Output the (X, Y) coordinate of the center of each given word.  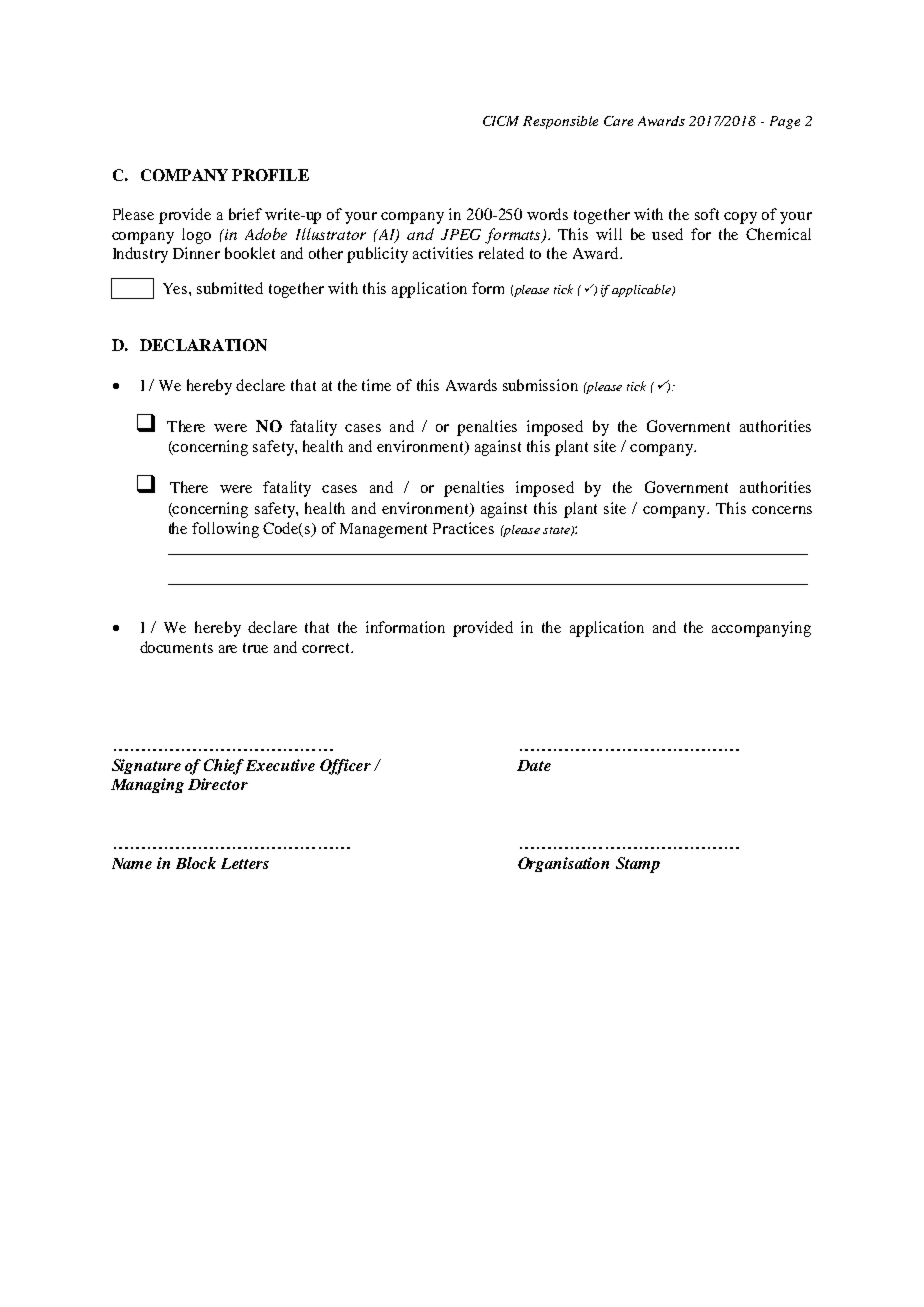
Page (785, 122)
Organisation (563, 864)
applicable (642, 290)
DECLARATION (203, 345)
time (376, 385)
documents (176, 647)
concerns (782, 510)
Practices (463, 528)
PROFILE (270, 175)
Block (196, 863)
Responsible (560, 122)
